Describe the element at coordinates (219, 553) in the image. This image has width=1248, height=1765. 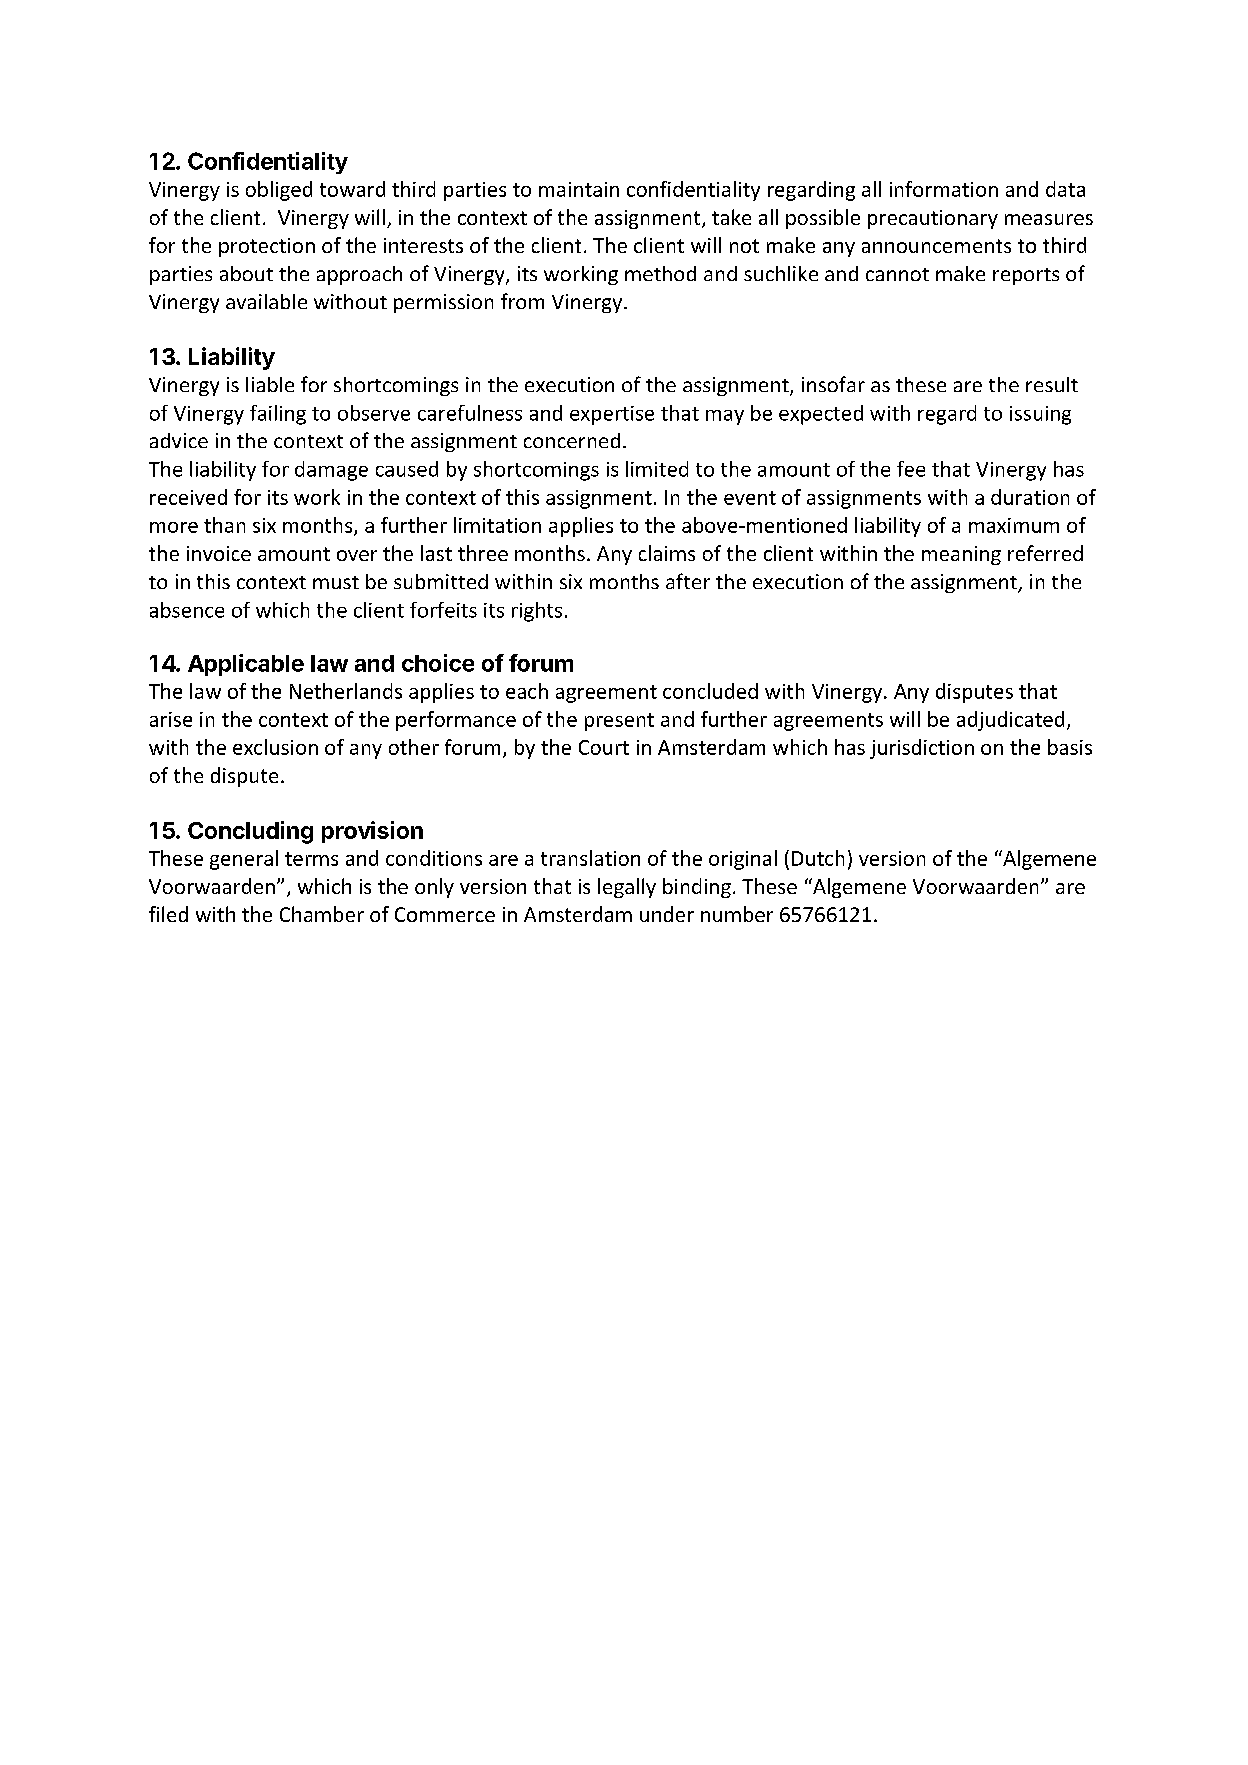
I see `invoice` at that location.
